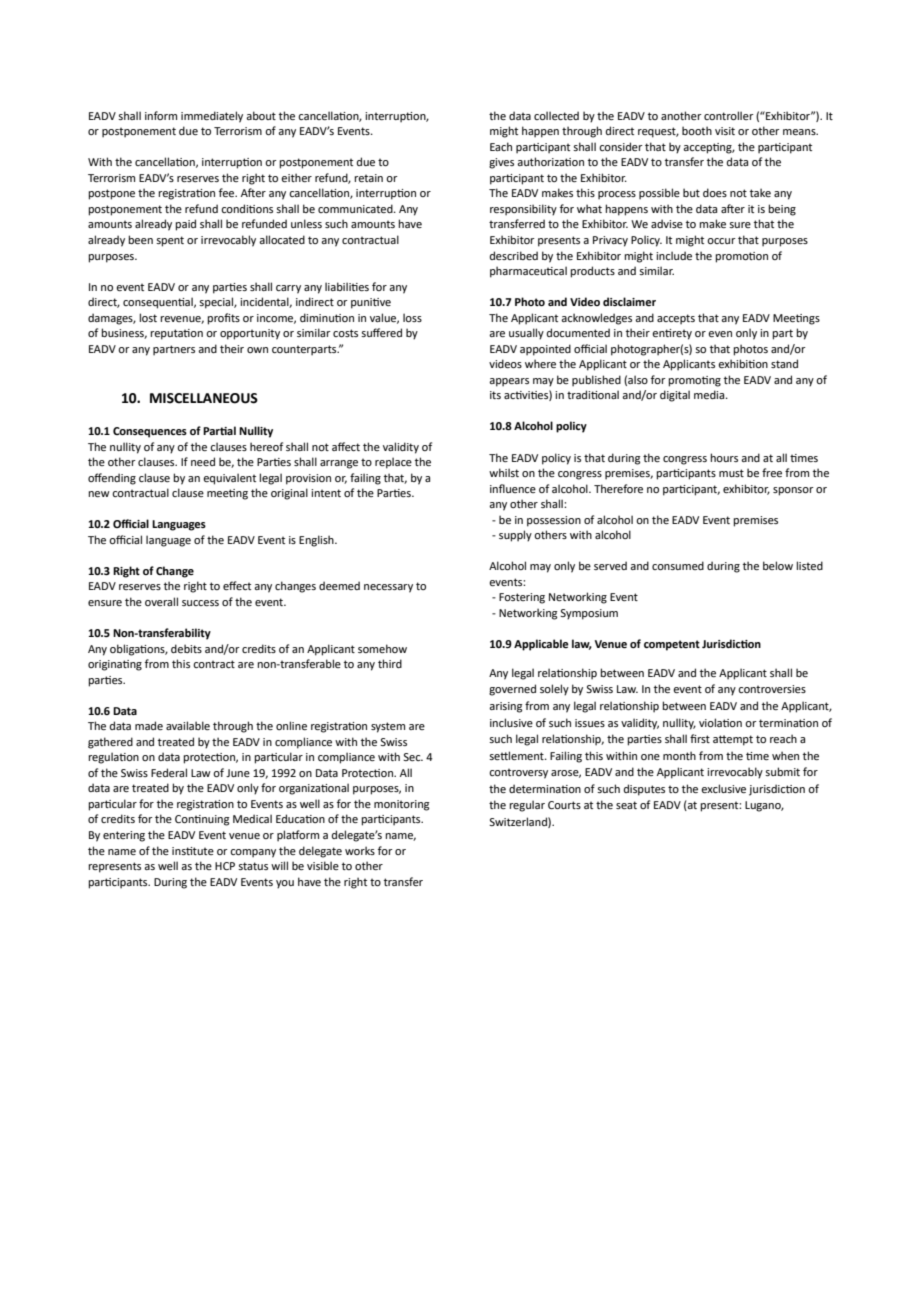  I want to click on MISCELLANEOUS, so click(204, 398).
